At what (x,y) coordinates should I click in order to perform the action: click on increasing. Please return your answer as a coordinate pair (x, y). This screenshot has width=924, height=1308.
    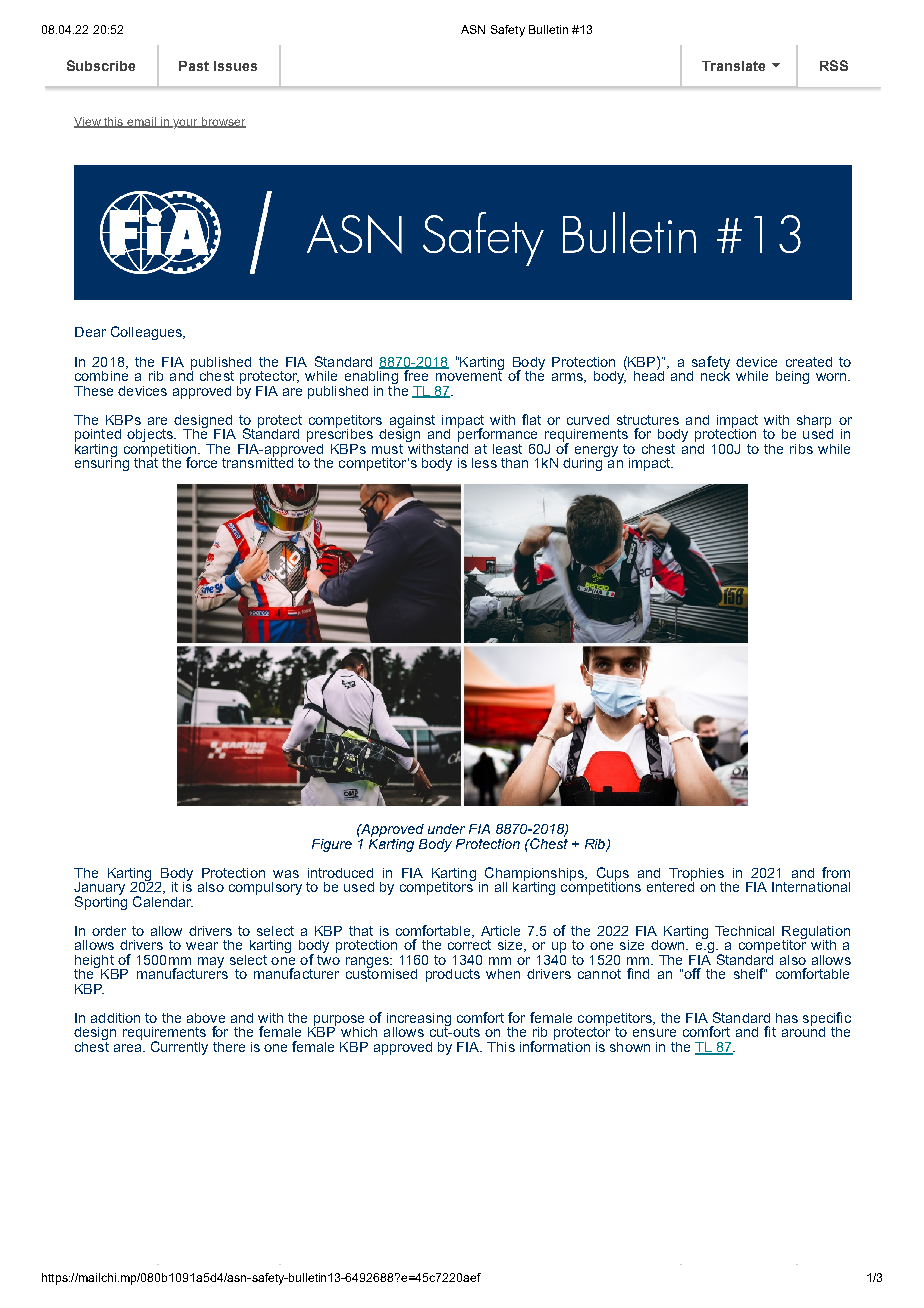
    Looking at the image, I should click on (419, 1020).
